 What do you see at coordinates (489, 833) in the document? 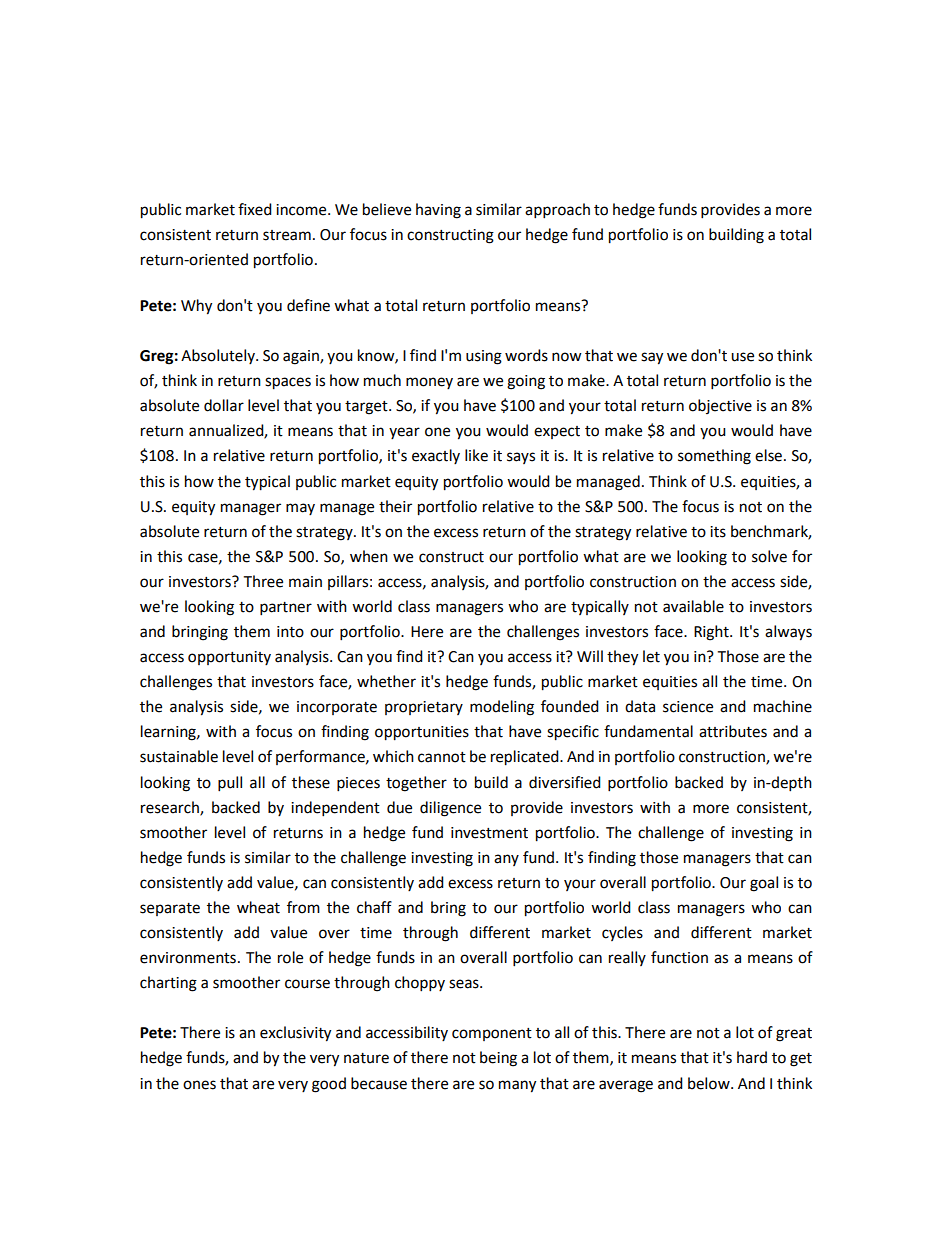
I see `investment` at bounding box center [489, 833].
